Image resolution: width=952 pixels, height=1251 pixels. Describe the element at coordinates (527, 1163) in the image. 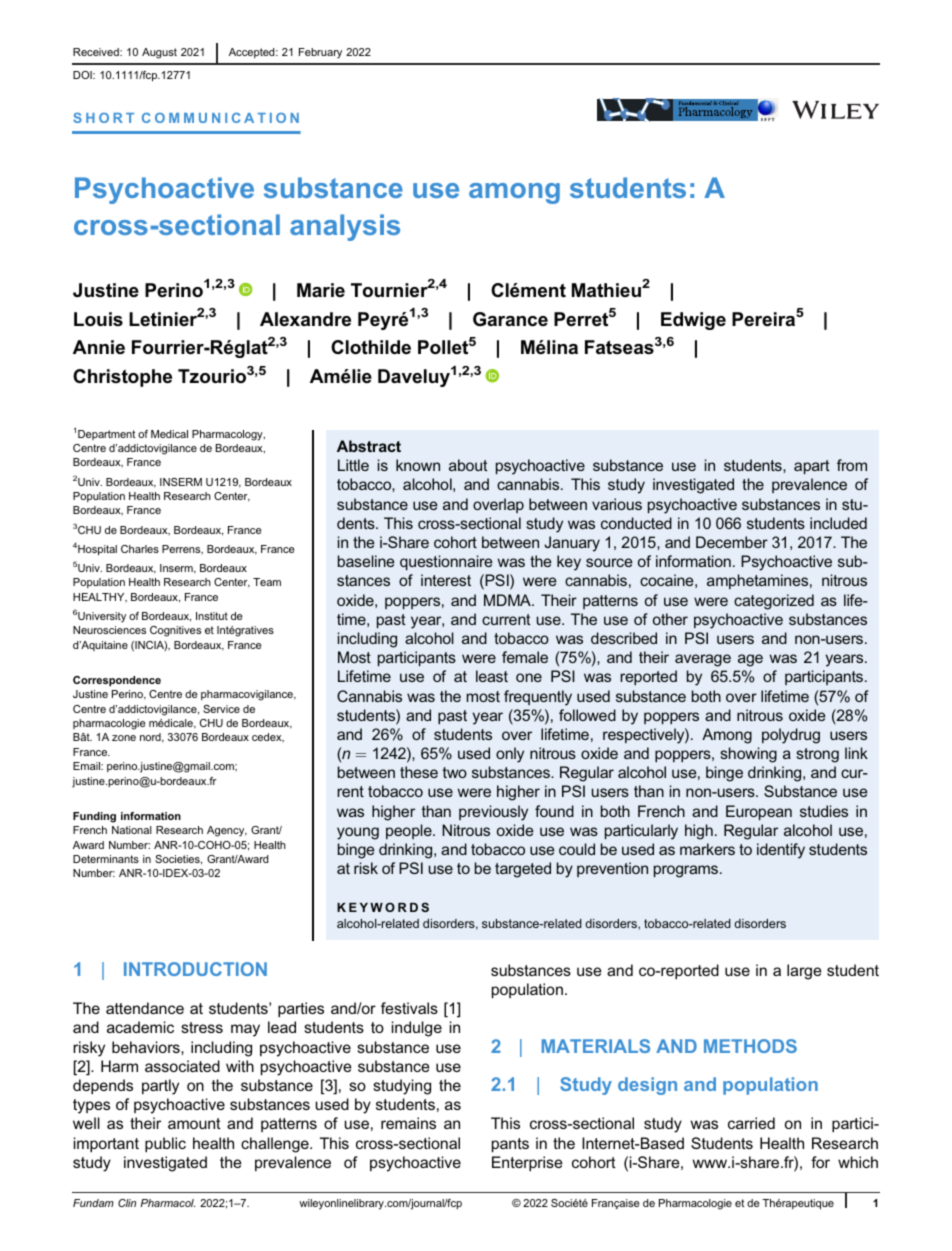

I see `Enterprise` at that location.
